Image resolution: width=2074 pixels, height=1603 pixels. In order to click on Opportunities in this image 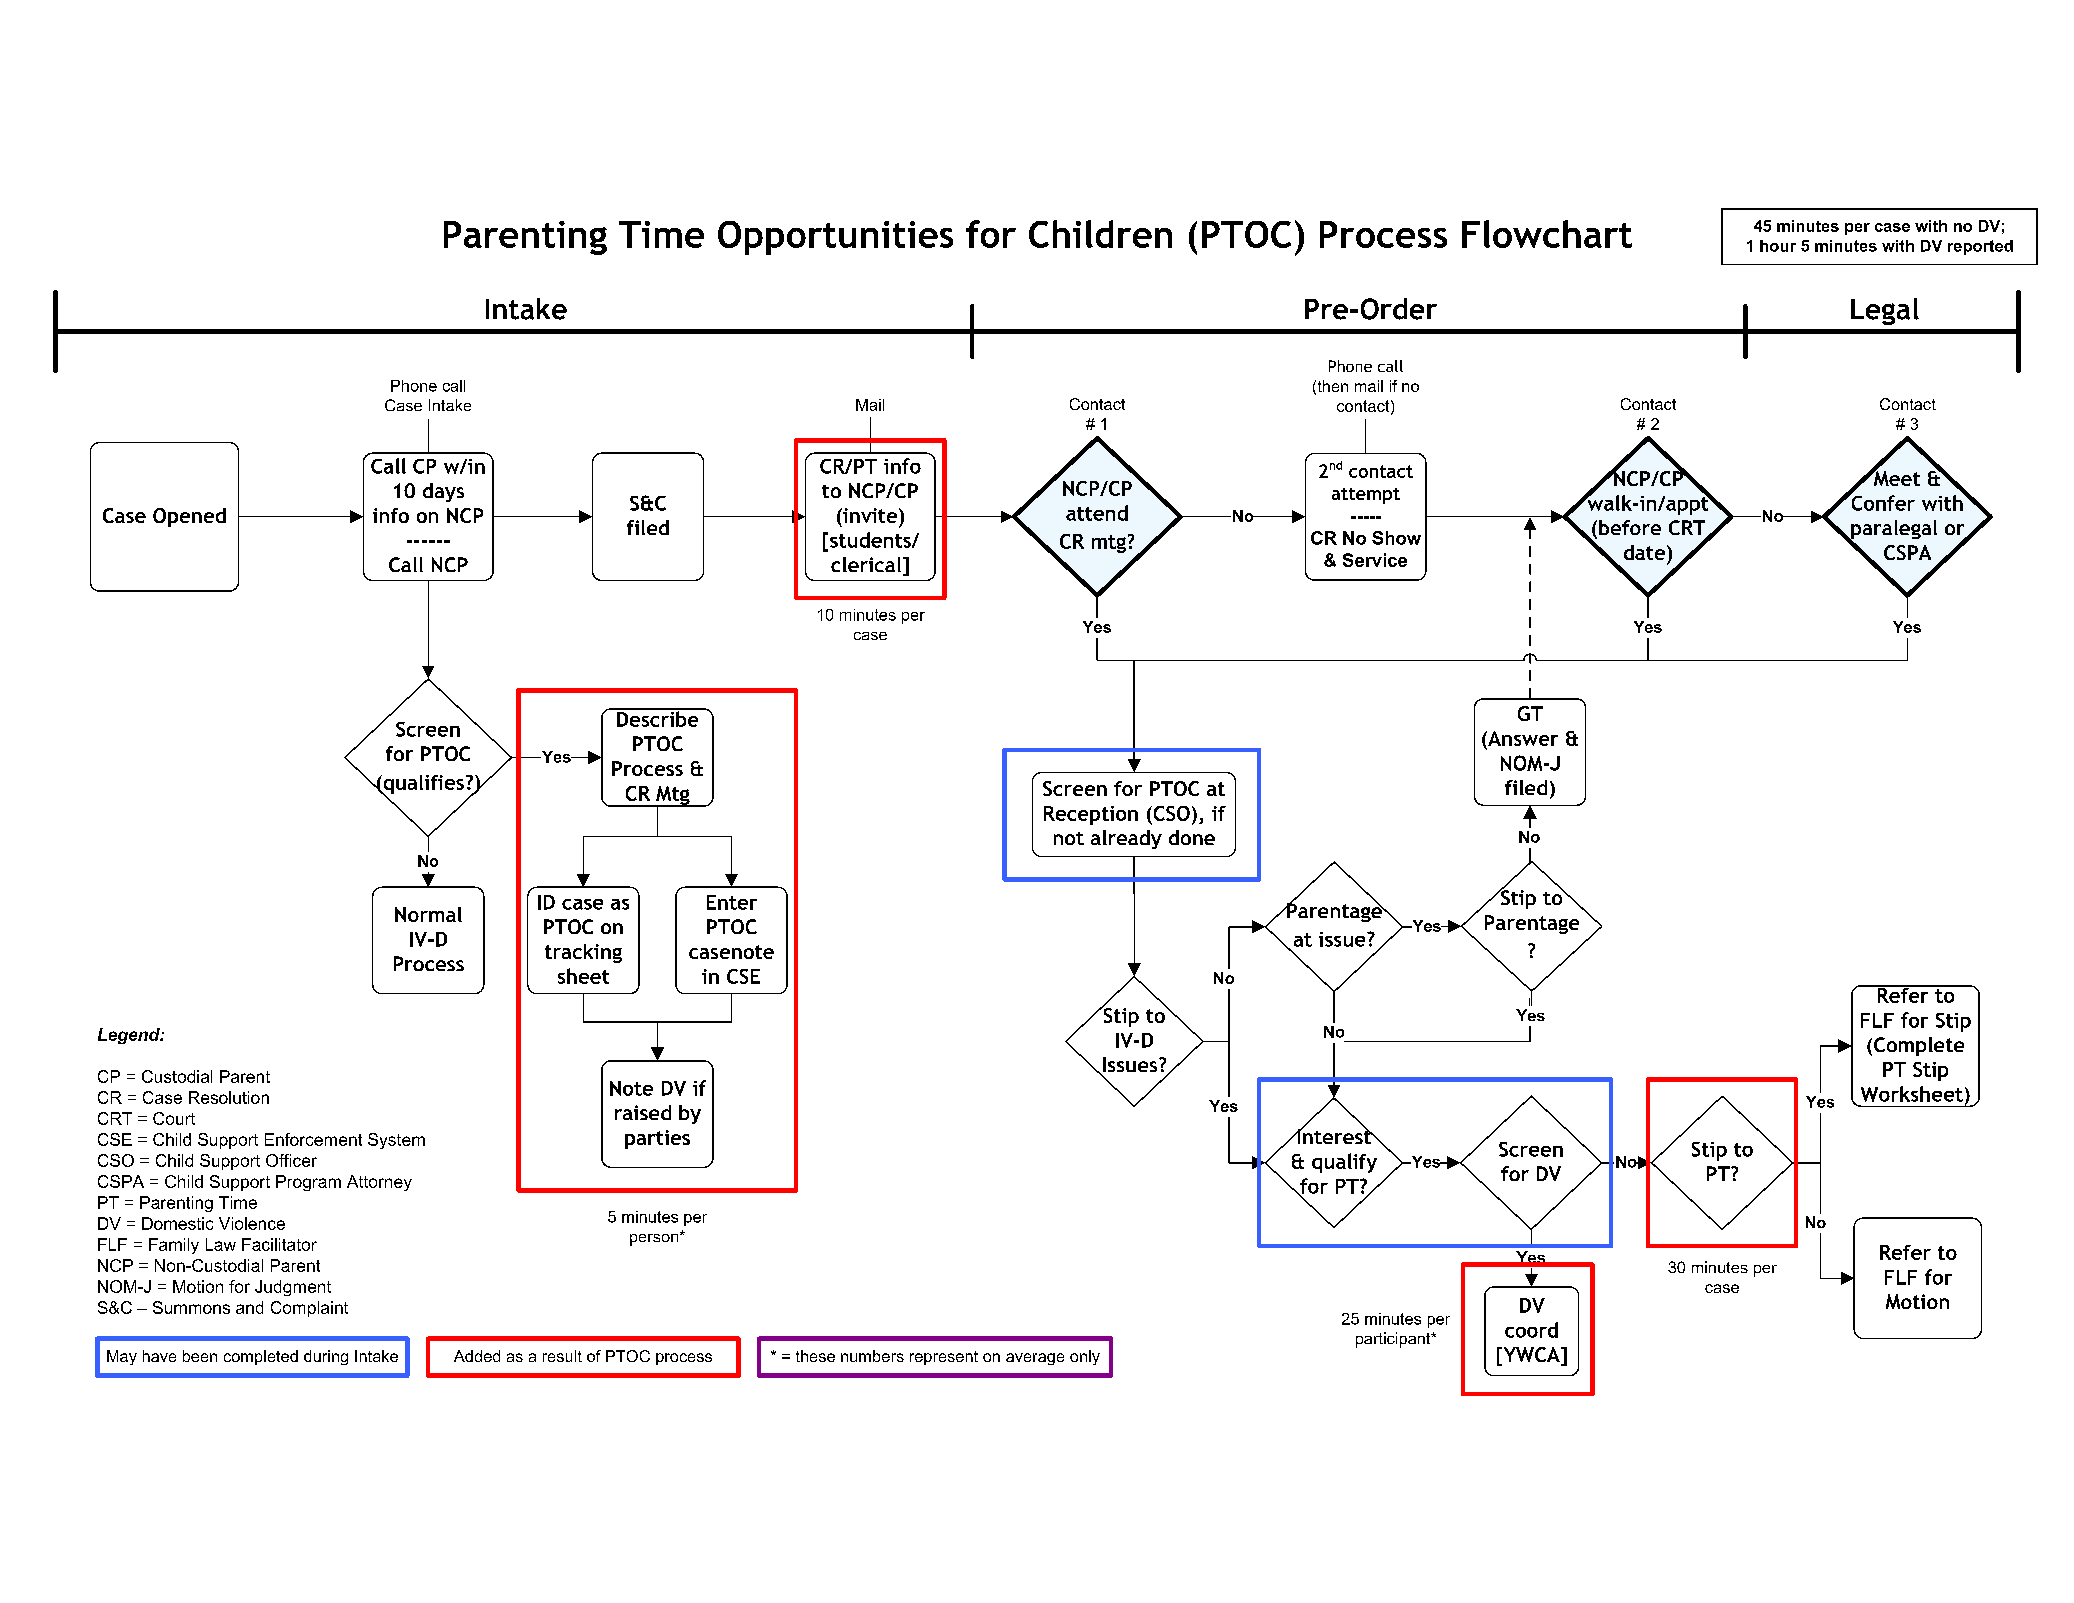, I will do `click(835, 238)`.
